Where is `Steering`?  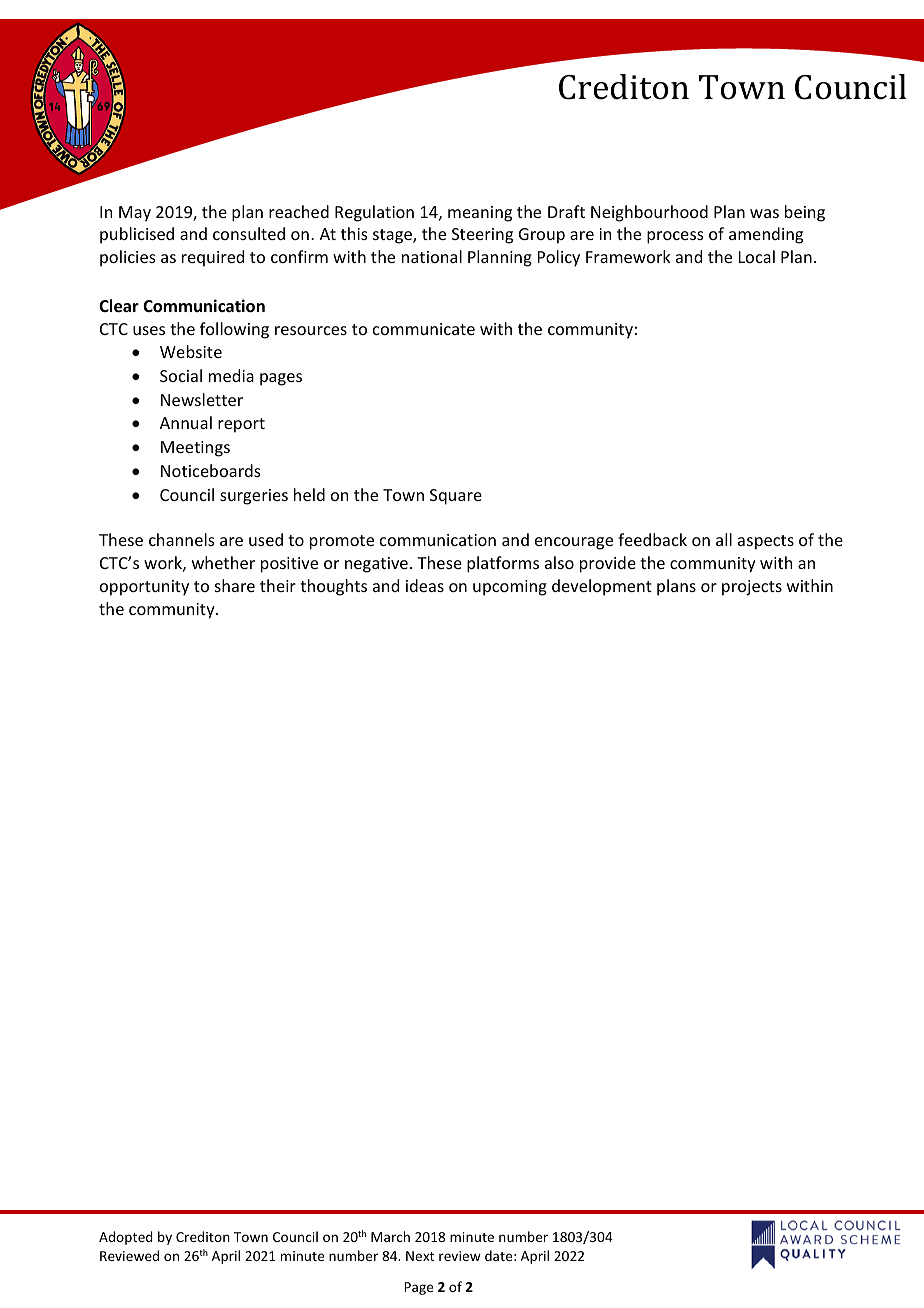 Steering is located at coordinates (482, 236).
